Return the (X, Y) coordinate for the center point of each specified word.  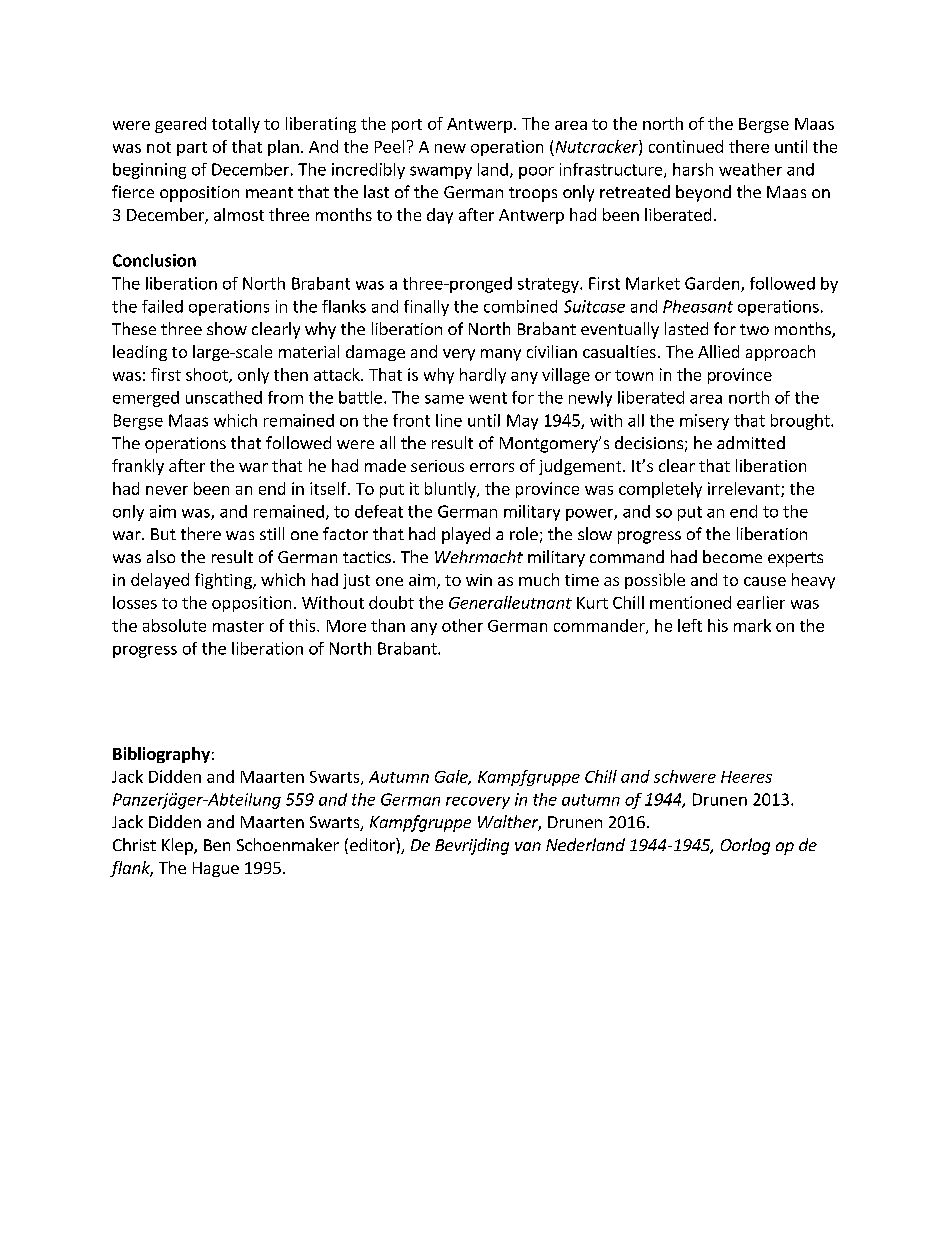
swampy (441, 172)
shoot (208, 375)
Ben (217, 845)
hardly (483, 376)
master (238, 626)
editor (373, 844)
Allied (718, 351)
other (462, 625)
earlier (761, 602)
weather (750, 169)
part (192, 149)
